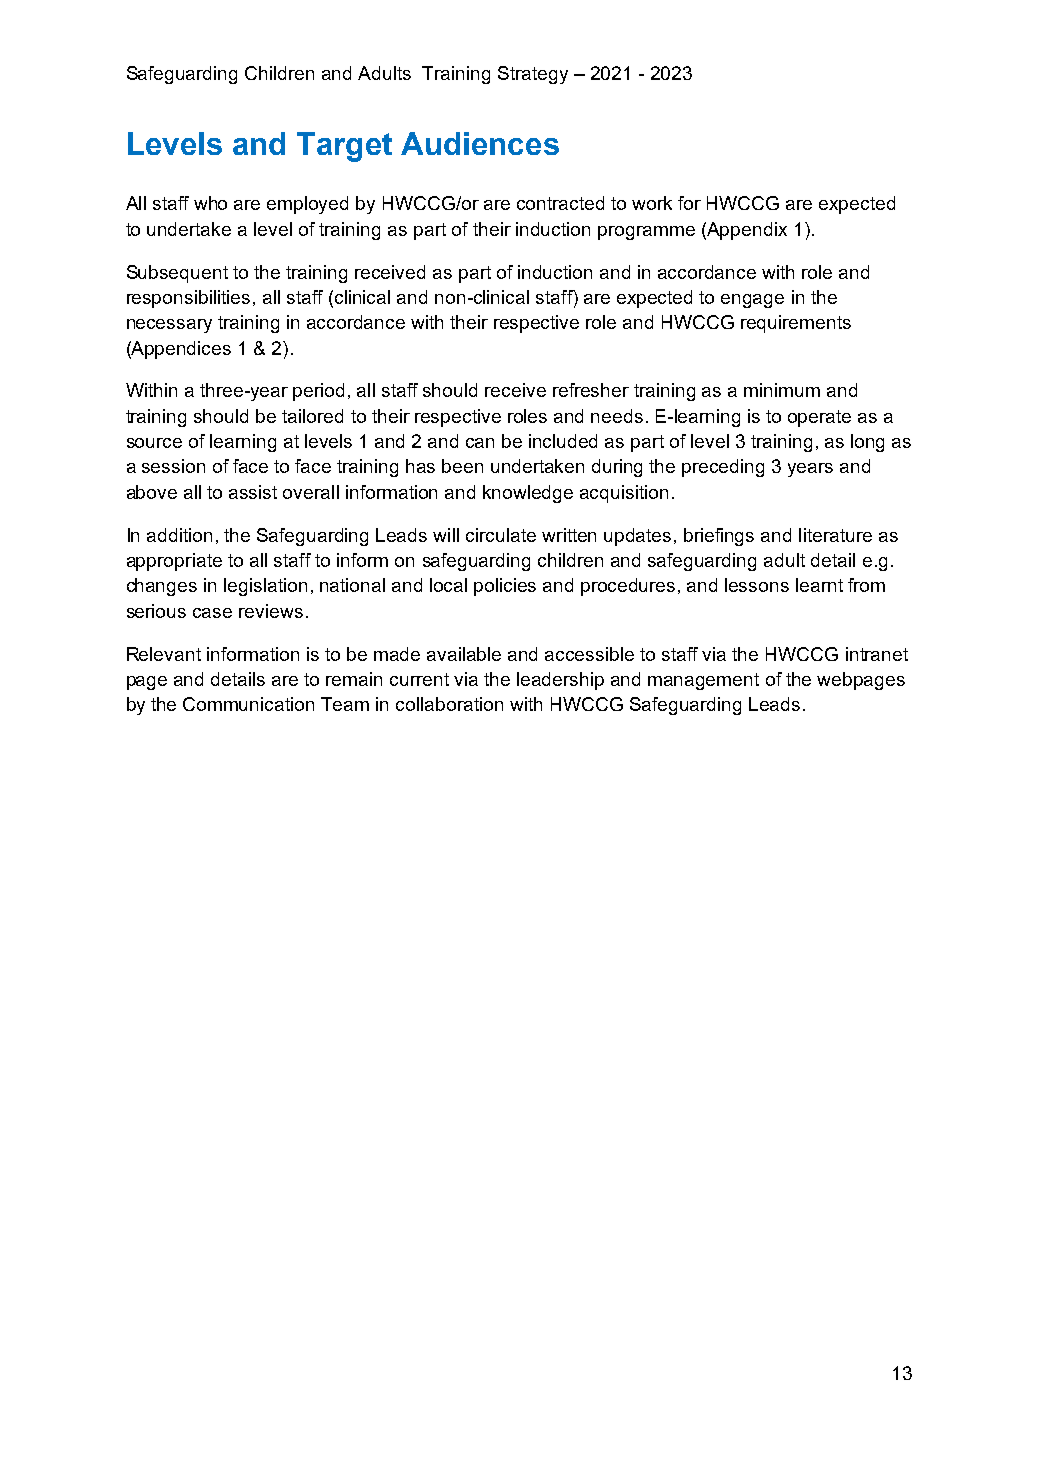  I want to click on addition, so click(179, 535).
